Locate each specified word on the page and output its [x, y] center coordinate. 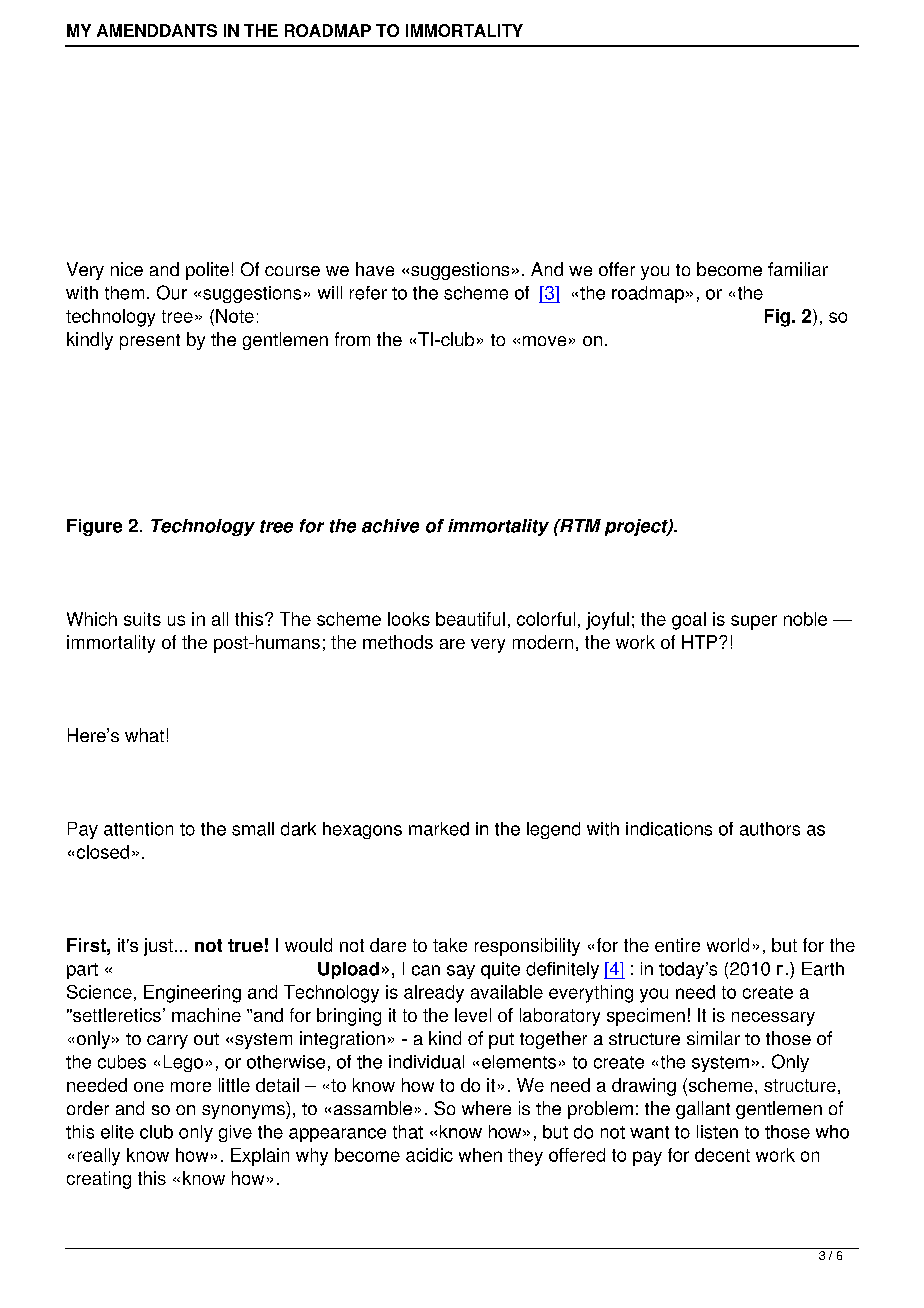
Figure [94, 527]
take [450, 945]
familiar [798, 269]
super [754, 622]
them [124, 293]
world [728, 945]
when [480, 1155]
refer [368, 293]
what [144, 735]
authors [770, 829]
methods [398, 642]
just [158, 947]
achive [390, 526]
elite [117, 1132]
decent [722, 1155]
